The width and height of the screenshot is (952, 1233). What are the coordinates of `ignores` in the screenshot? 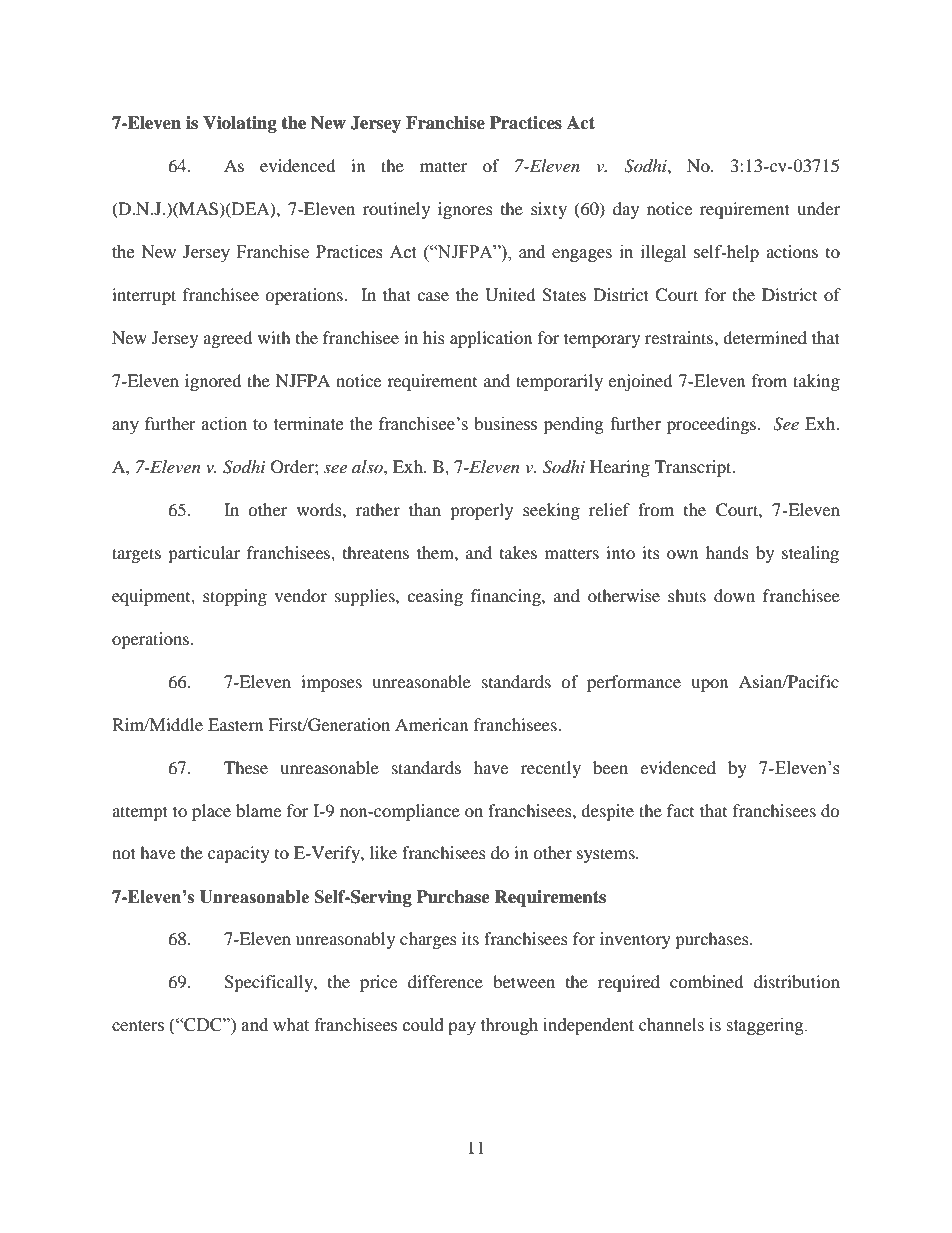 It's located at (465, 210).
